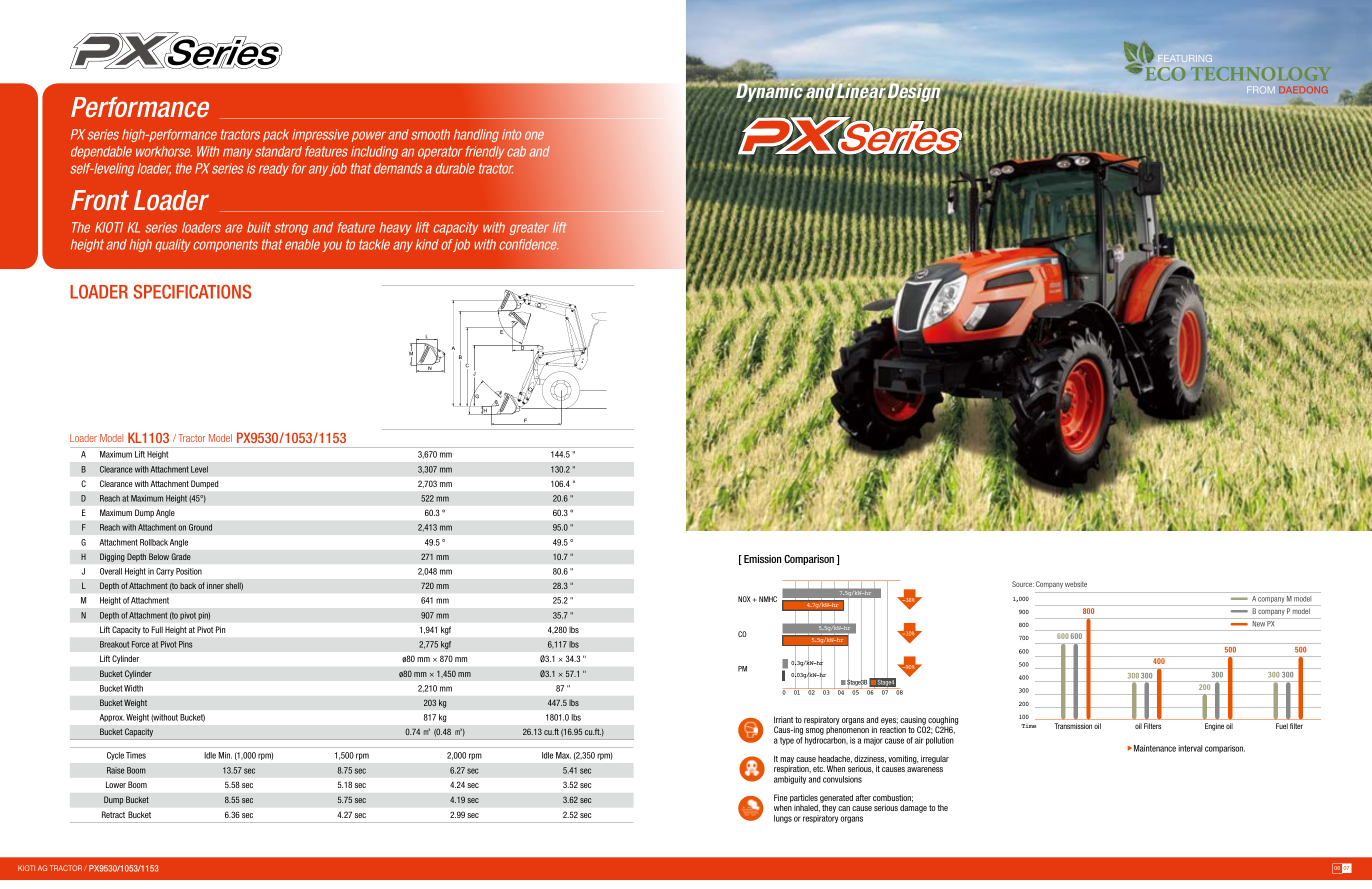 This image has height=889, width=1372. Describe the element at coordinates (1190, 748) in the image. I see `interval` at that location.
